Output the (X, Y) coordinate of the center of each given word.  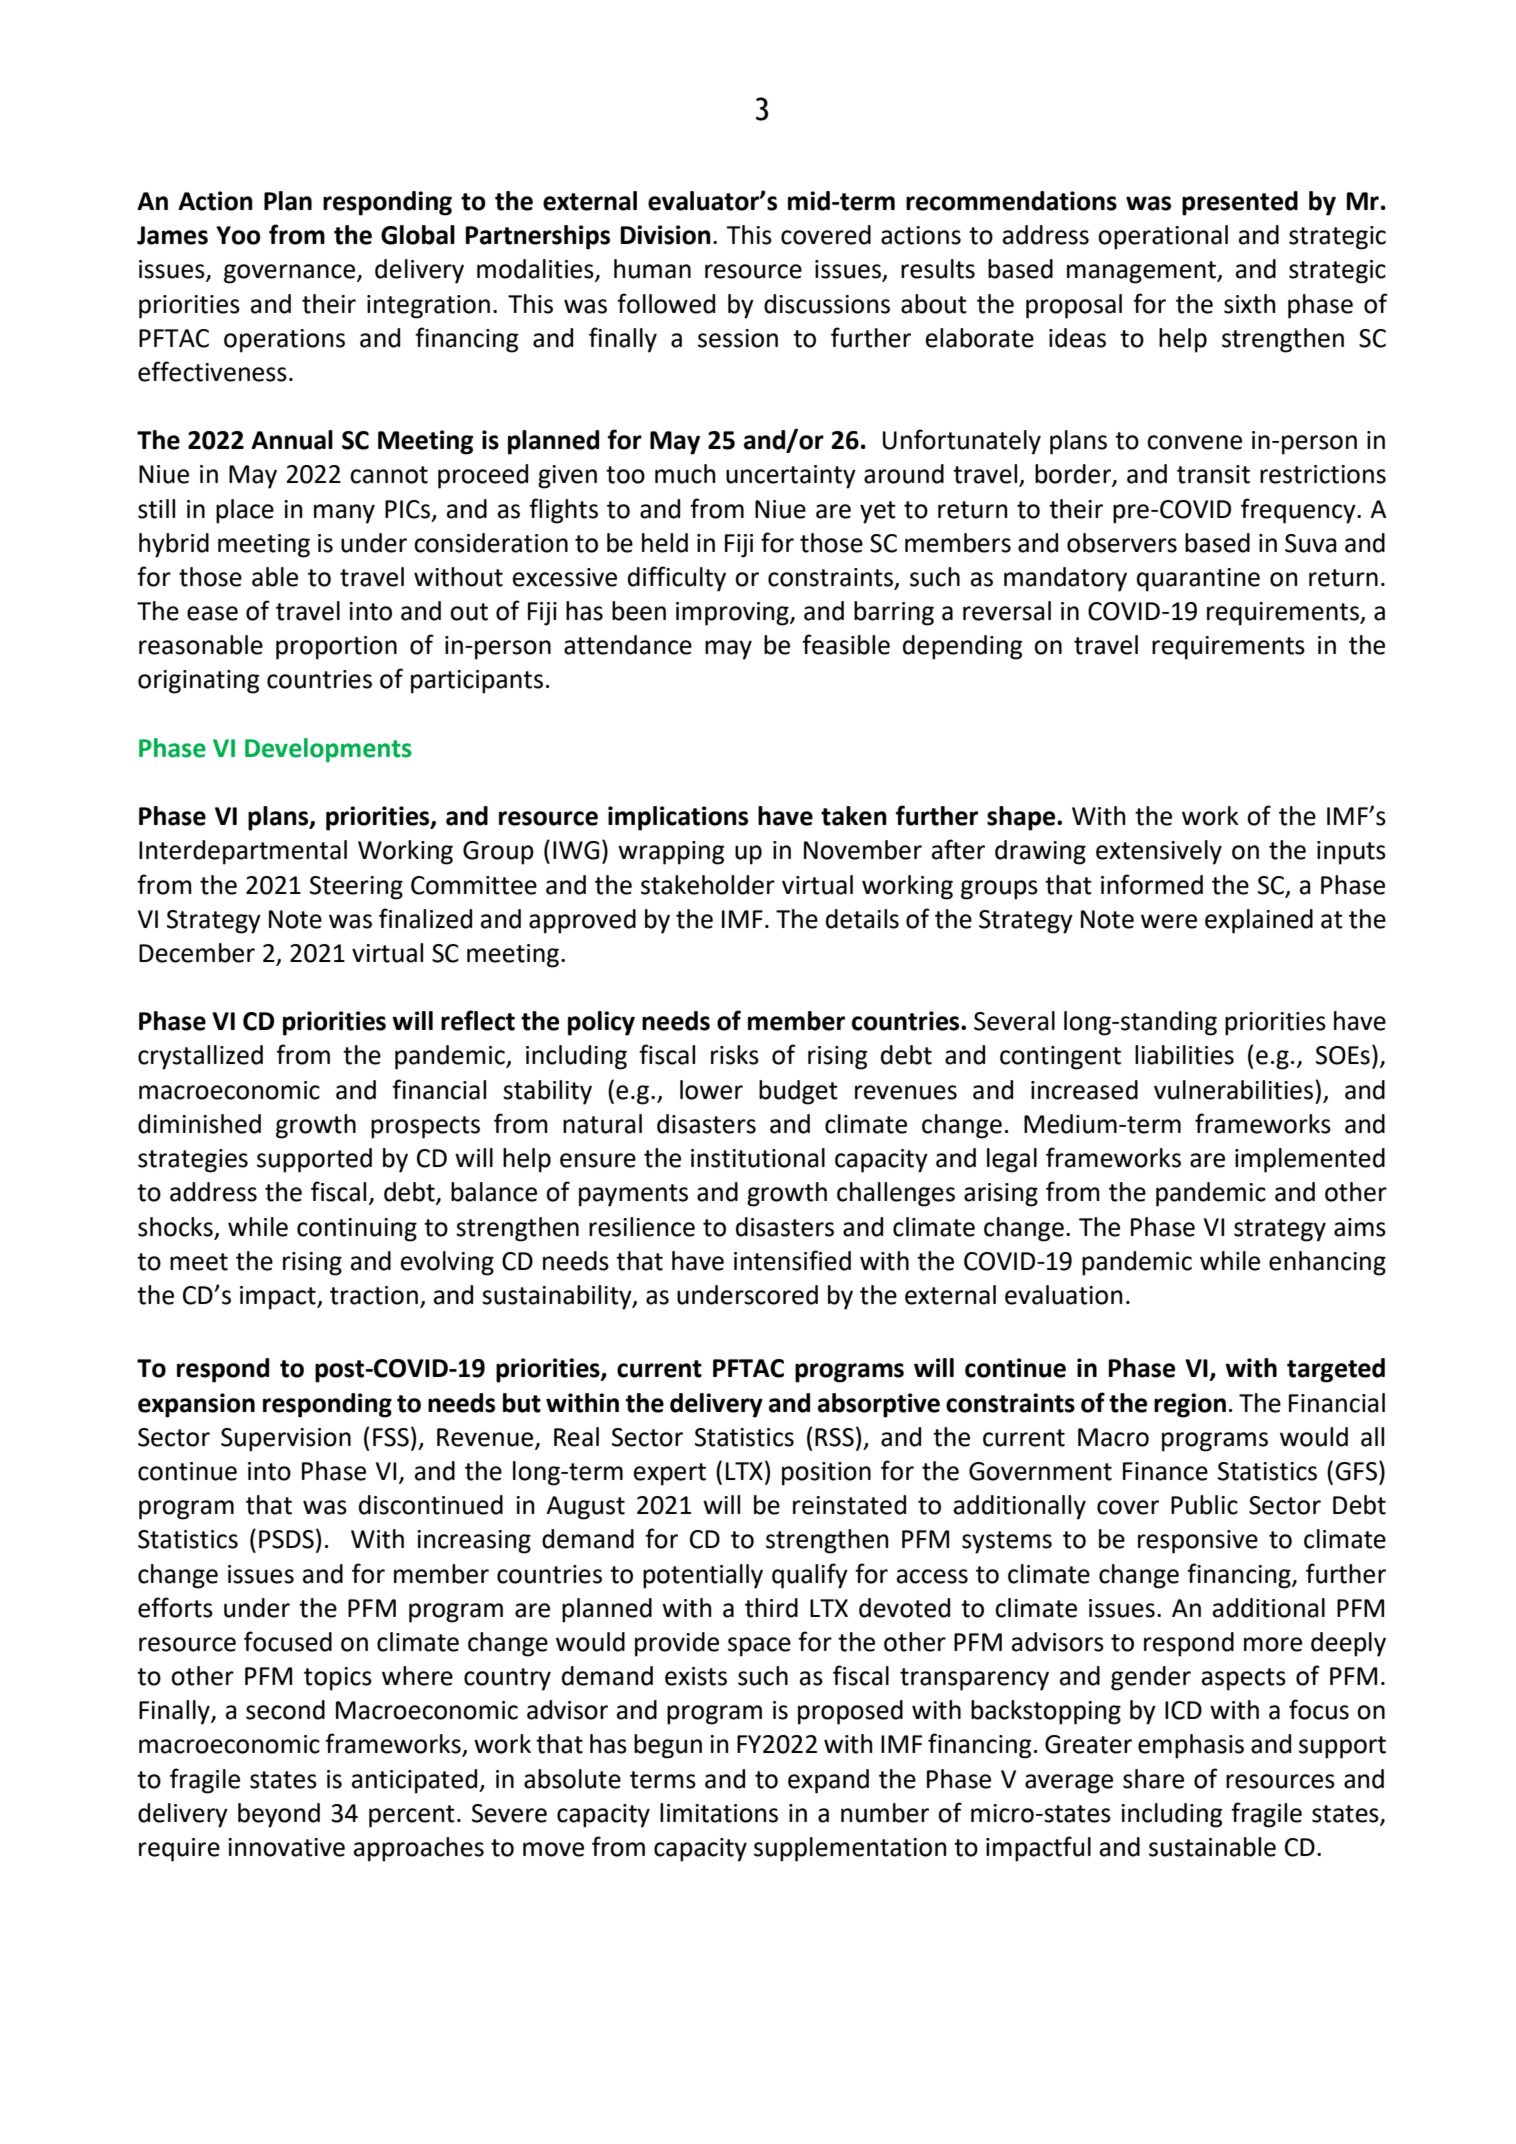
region (1190, 1405)
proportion (336, 648)
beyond (279, 1815)
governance (291, 274)
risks (735, 1055)
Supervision (286, 1440)
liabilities (1184, 1055)
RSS (834, 1437)
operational (1163, 237)
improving (733, 614)
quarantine (1198, 580)
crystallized (200, 1057)
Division (666, 235)
